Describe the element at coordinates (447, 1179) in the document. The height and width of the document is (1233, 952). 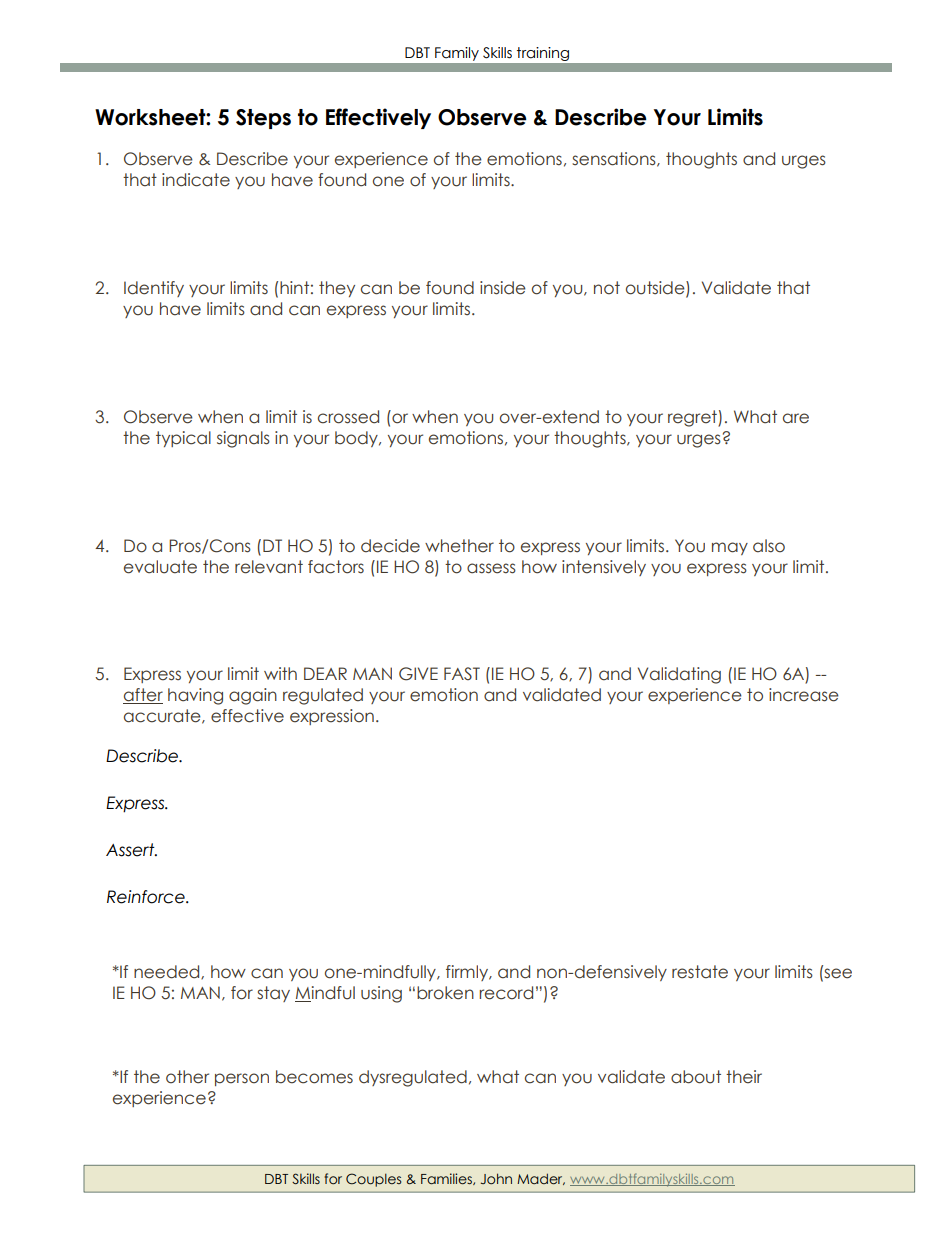
I see `Families` at that location.
